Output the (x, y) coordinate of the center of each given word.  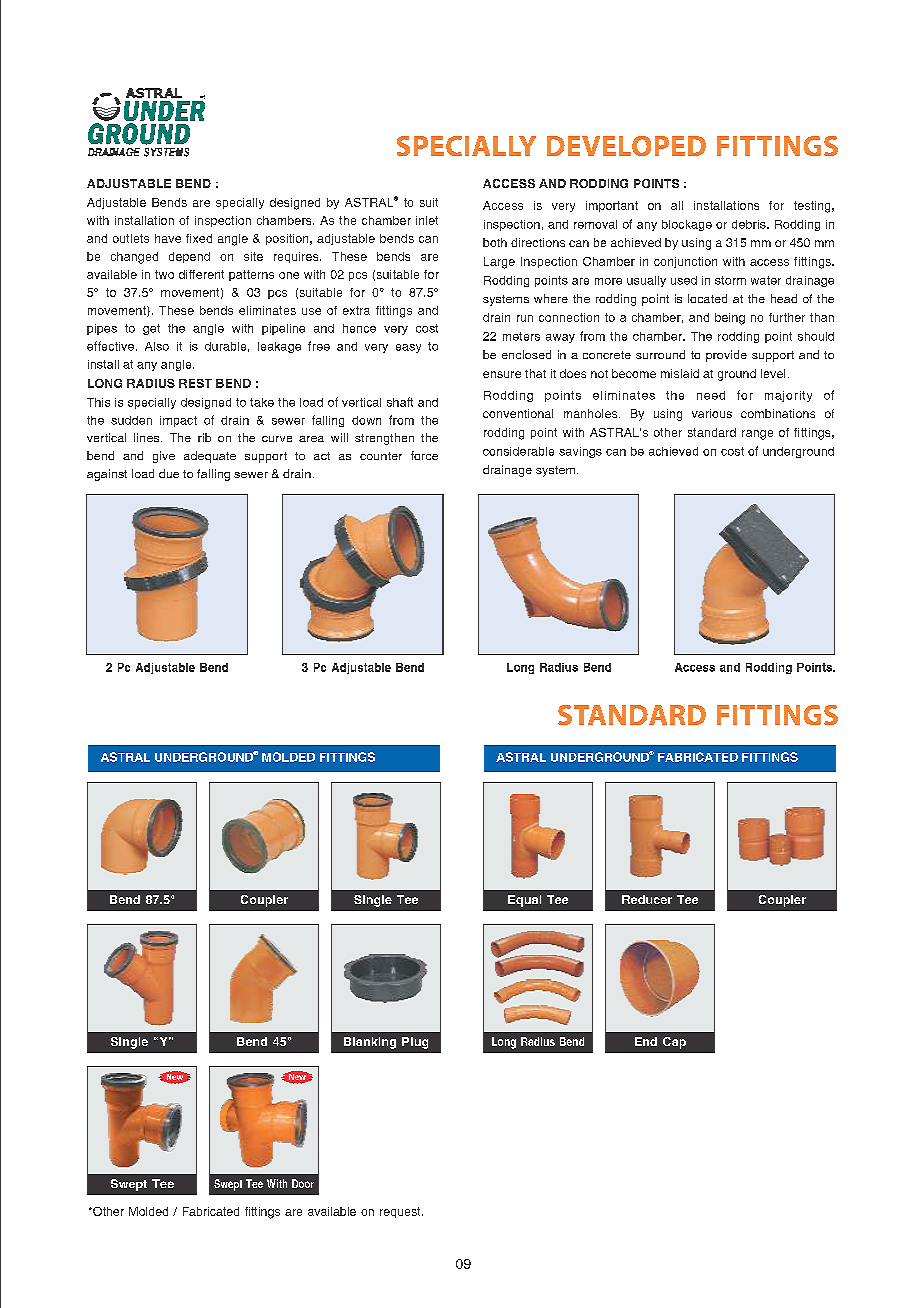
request (401, 1212)
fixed (199, 238)
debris (750, 224)
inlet (427, 220)
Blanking (370, 1043)
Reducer (647, 899)
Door (303, 1183)
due (169, 473)
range (757, 435)
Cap (674, 1043)
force (424, 455)
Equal (524, 901)
